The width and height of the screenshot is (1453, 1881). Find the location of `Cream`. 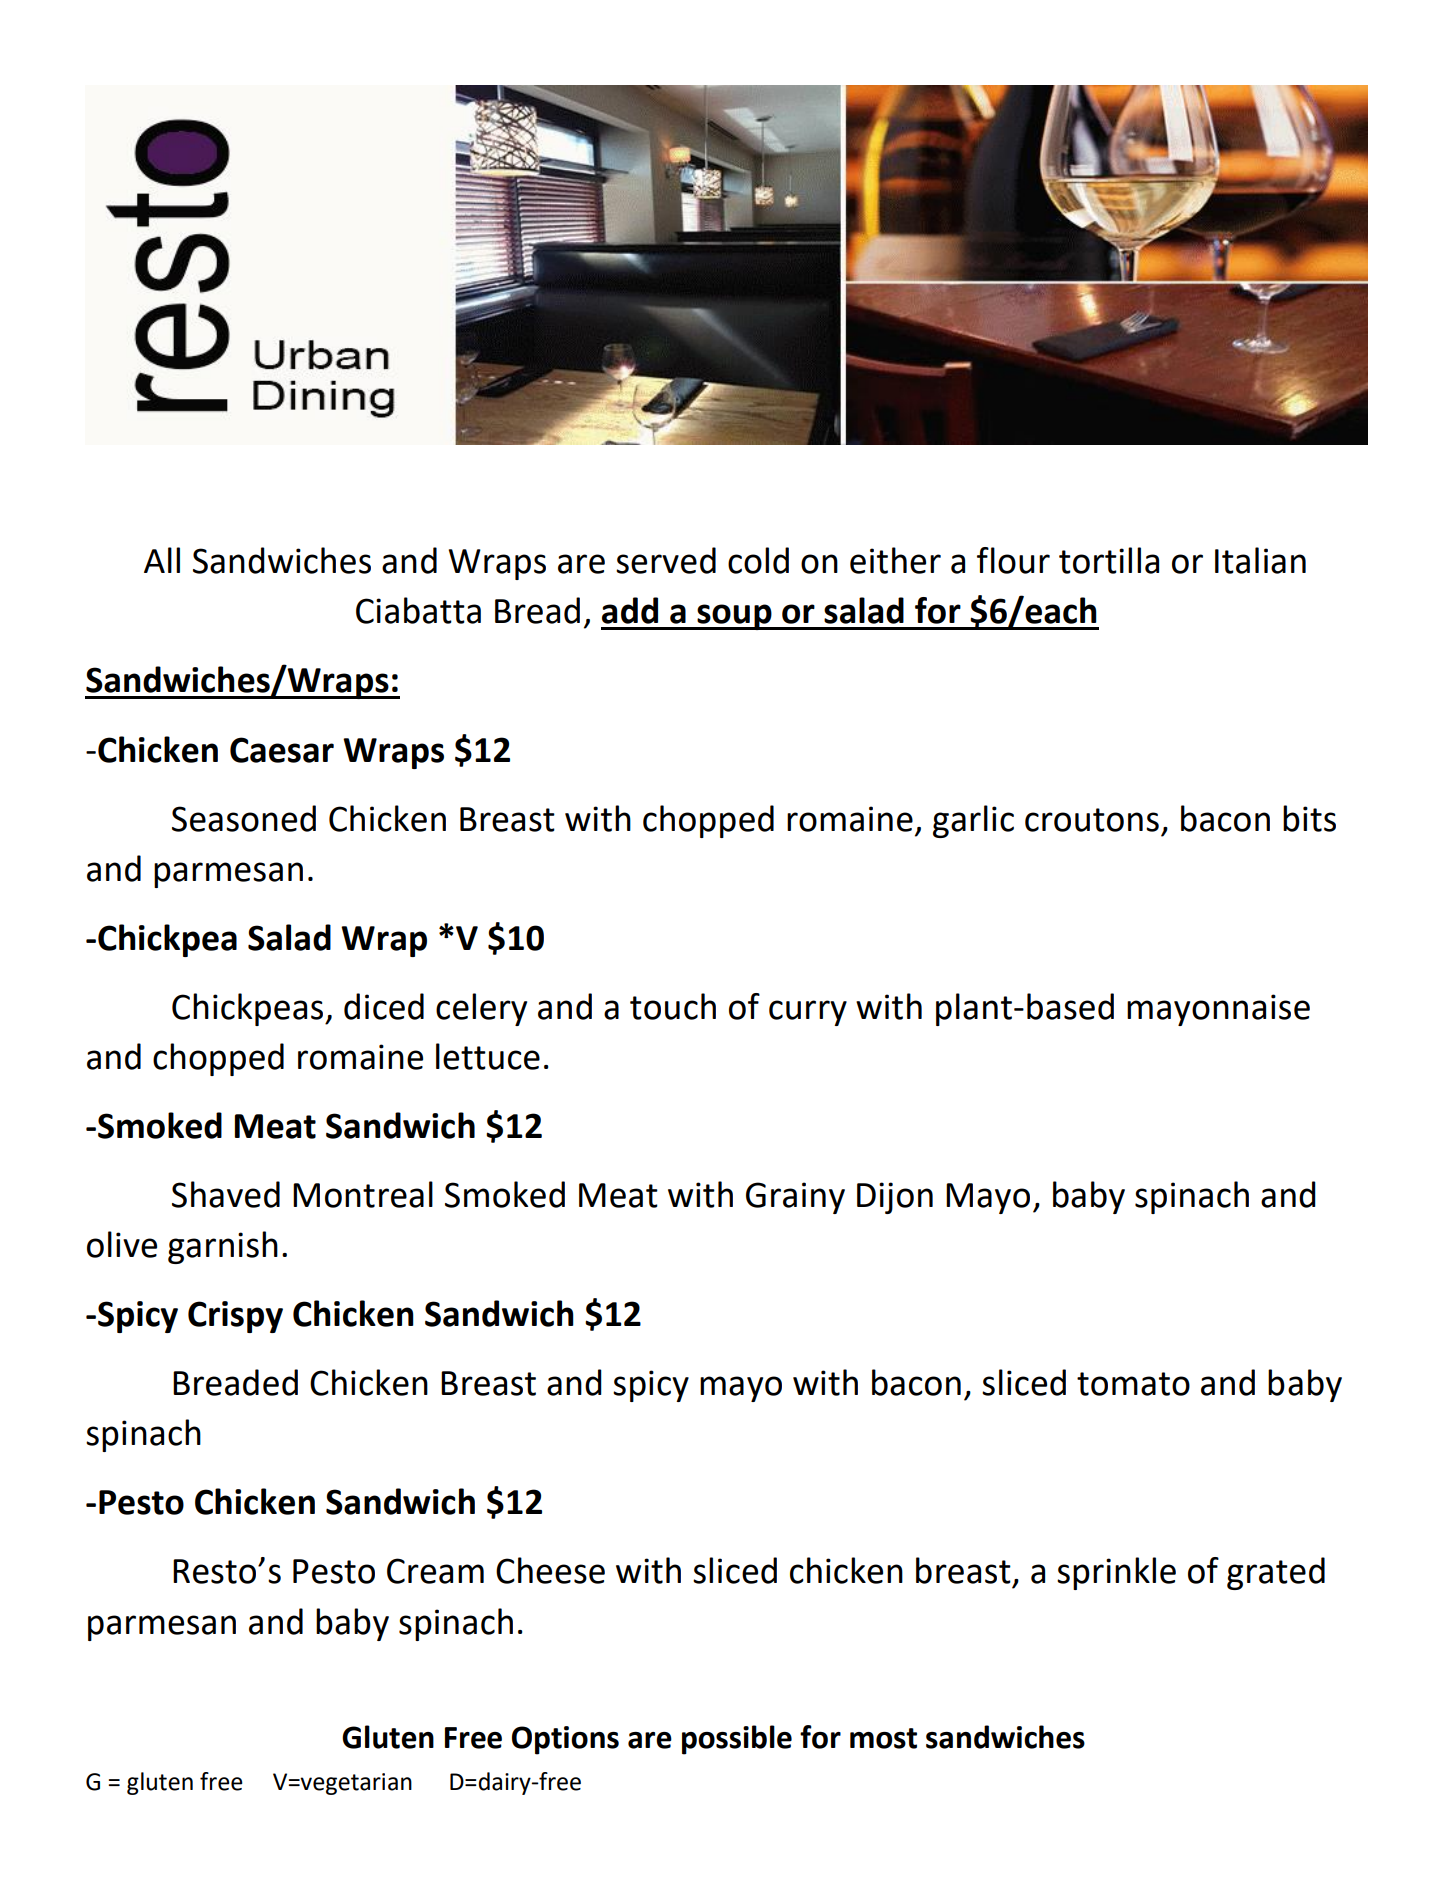

Cream is located at coordinates (435, 1571).
